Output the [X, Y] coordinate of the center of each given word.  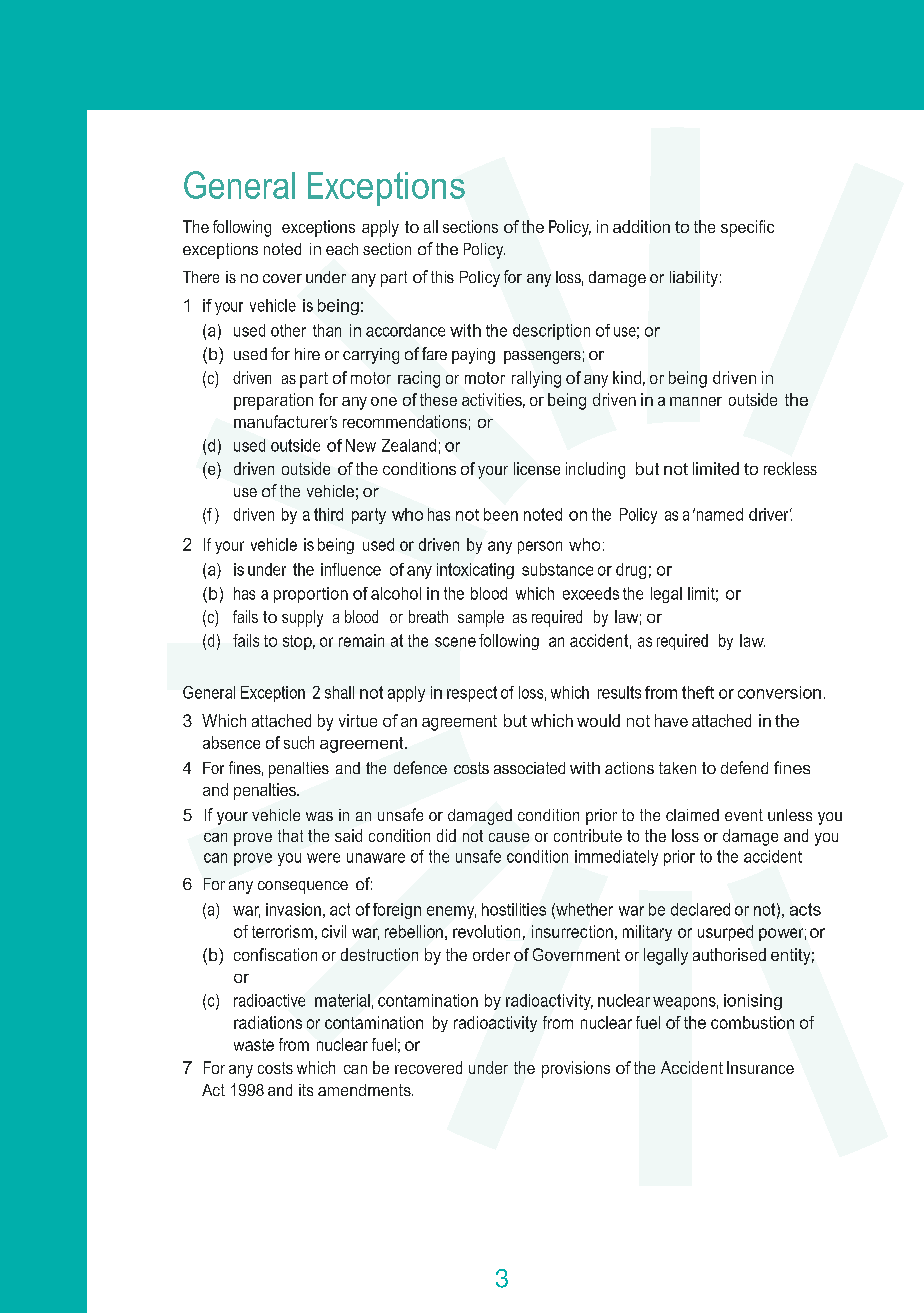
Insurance [760, 1067]
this [442, 277]
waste [254, 1045]
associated [529, 768]
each [342, 249]
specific [747, 228]
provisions [576, 1069]
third [328, 514]
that [290, 835]
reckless [790, 468]
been [501, 514]
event [744, 815]
